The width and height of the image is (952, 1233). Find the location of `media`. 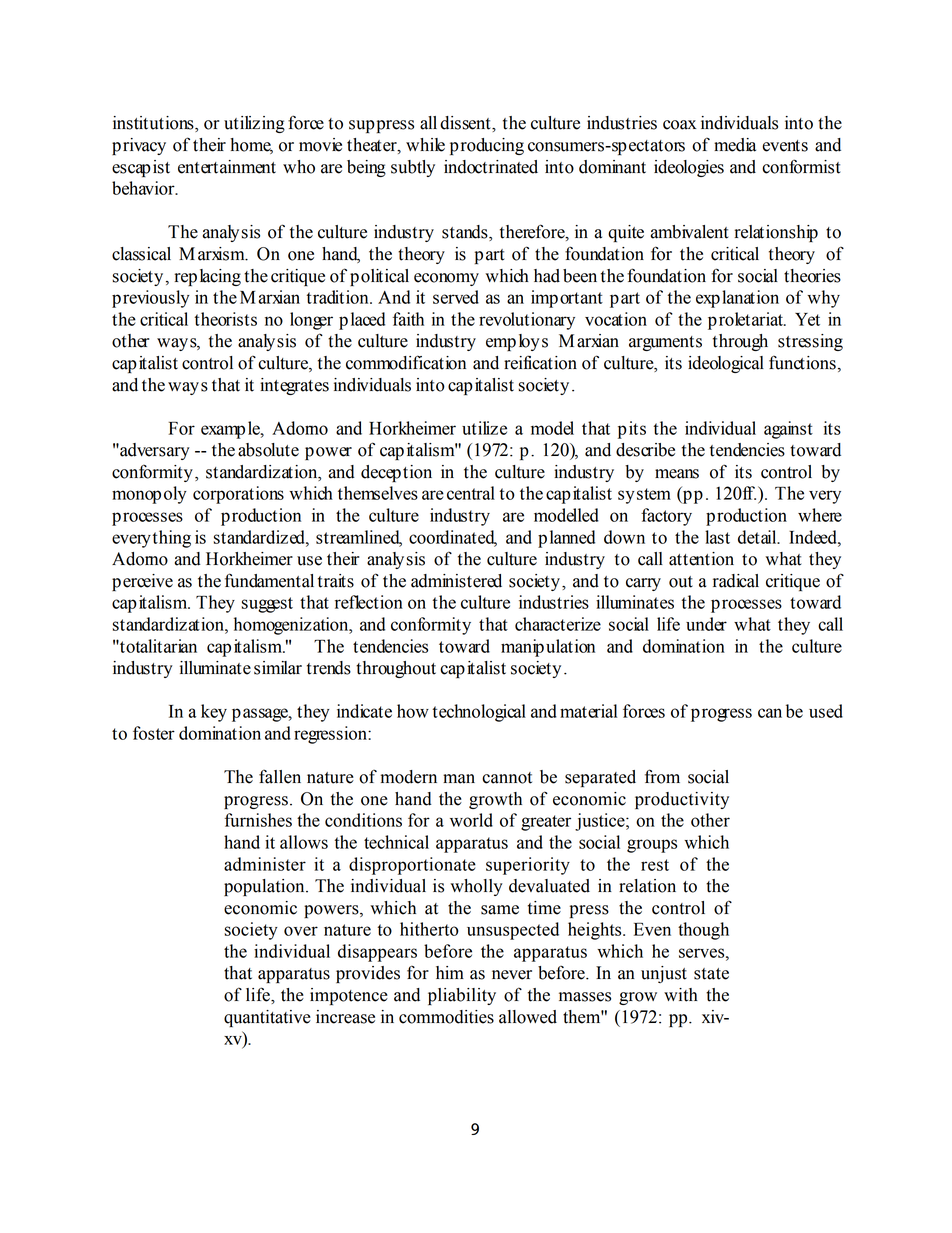

media is located at coordinates (735, 145).
